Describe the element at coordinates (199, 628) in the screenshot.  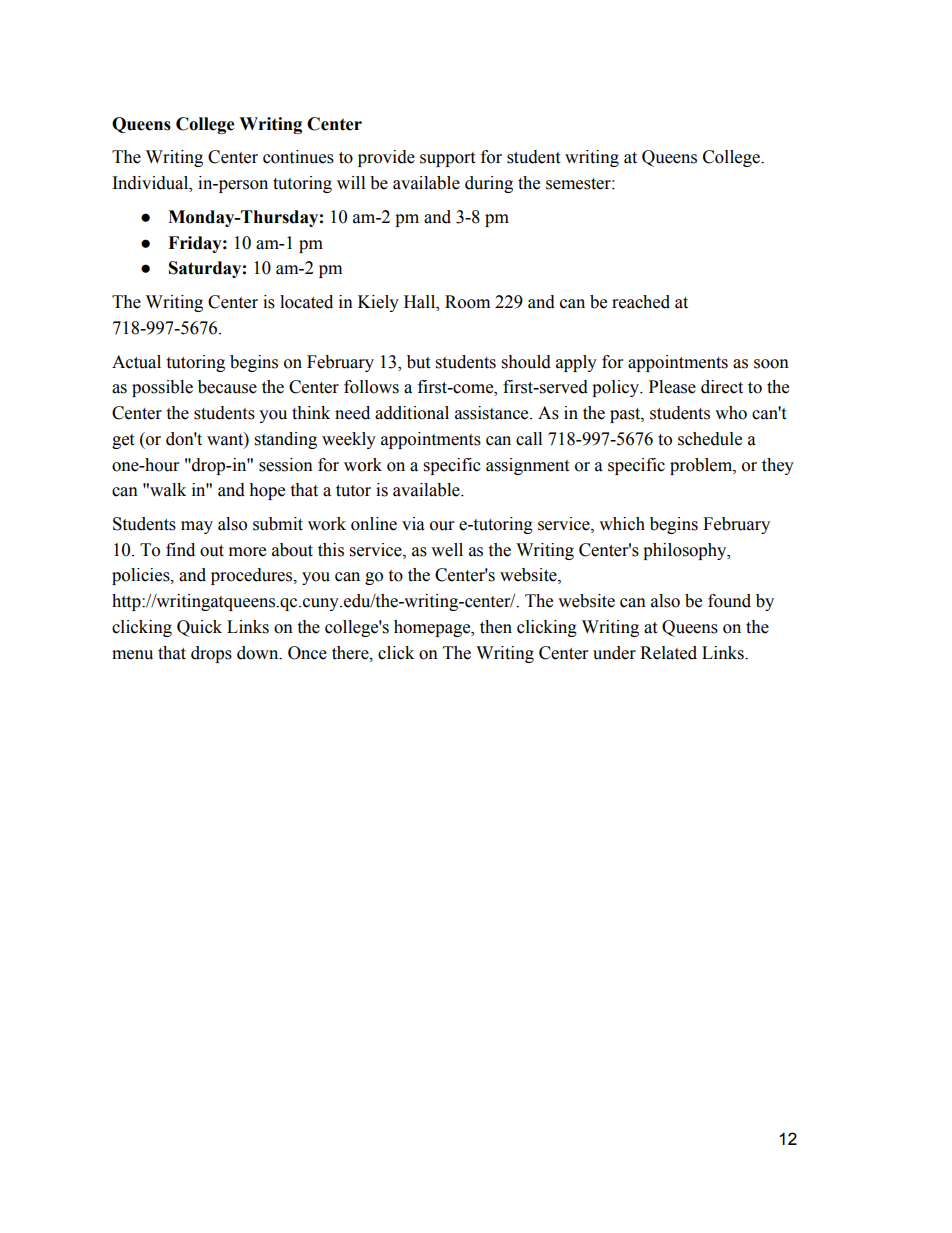
I see `Quick` at that location.
